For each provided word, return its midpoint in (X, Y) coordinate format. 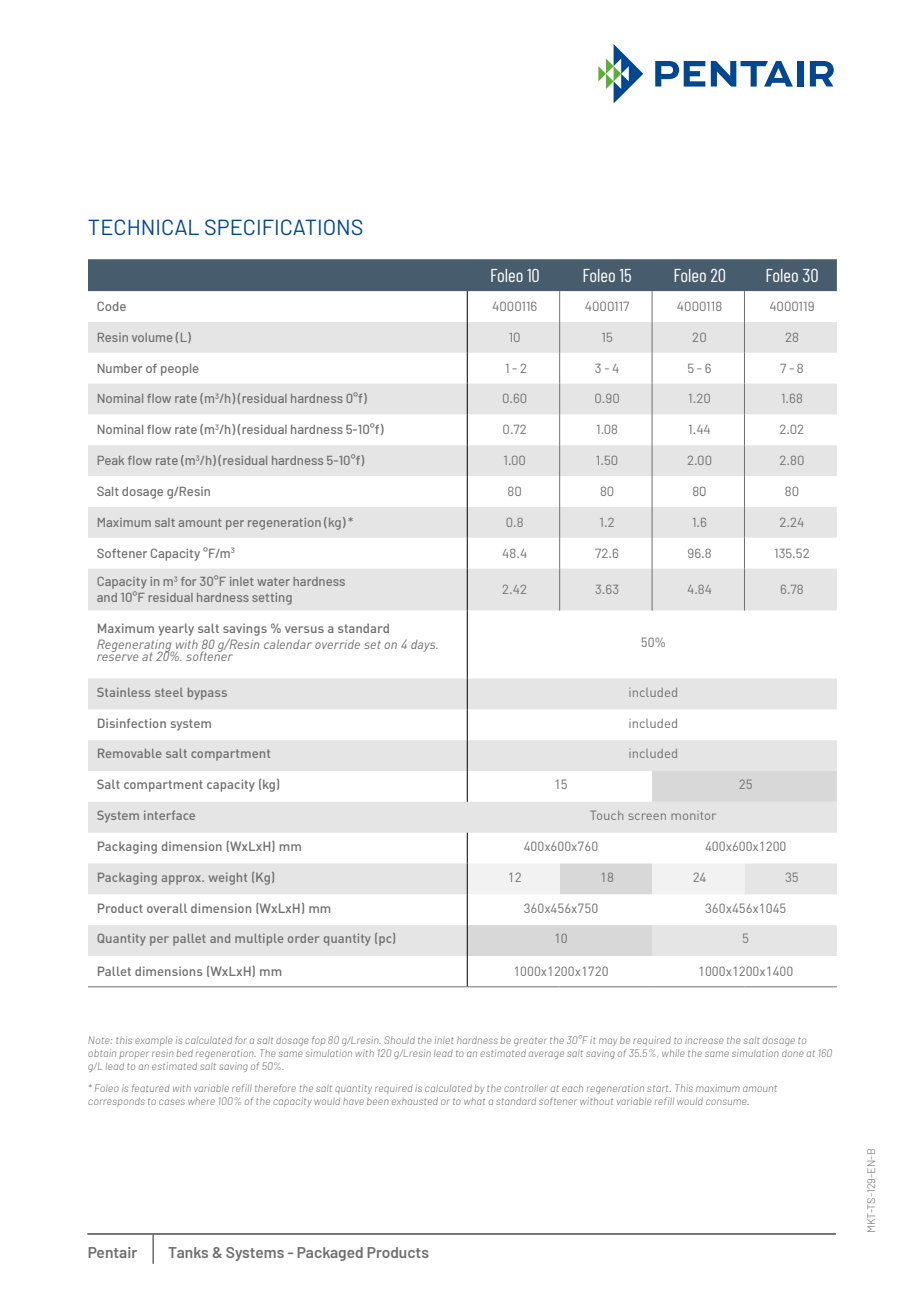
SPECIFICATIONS (283, 227)
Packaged (330, 1254)
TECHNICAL (143, 227)
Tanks (188, 1252)
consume (727, 1102)
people (180, 370)
